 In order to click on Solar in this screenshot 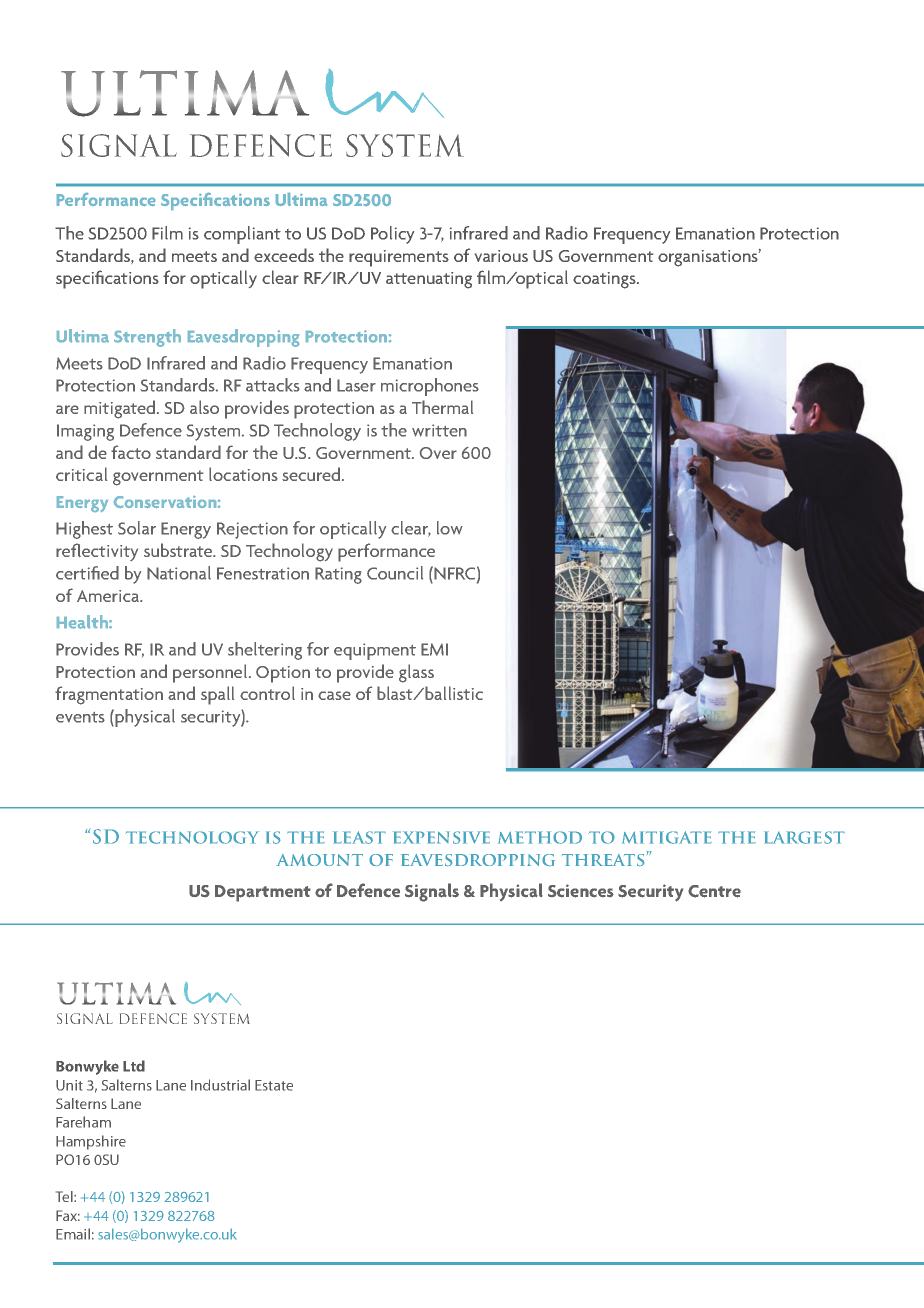, I will do `click(137, 528)`.
